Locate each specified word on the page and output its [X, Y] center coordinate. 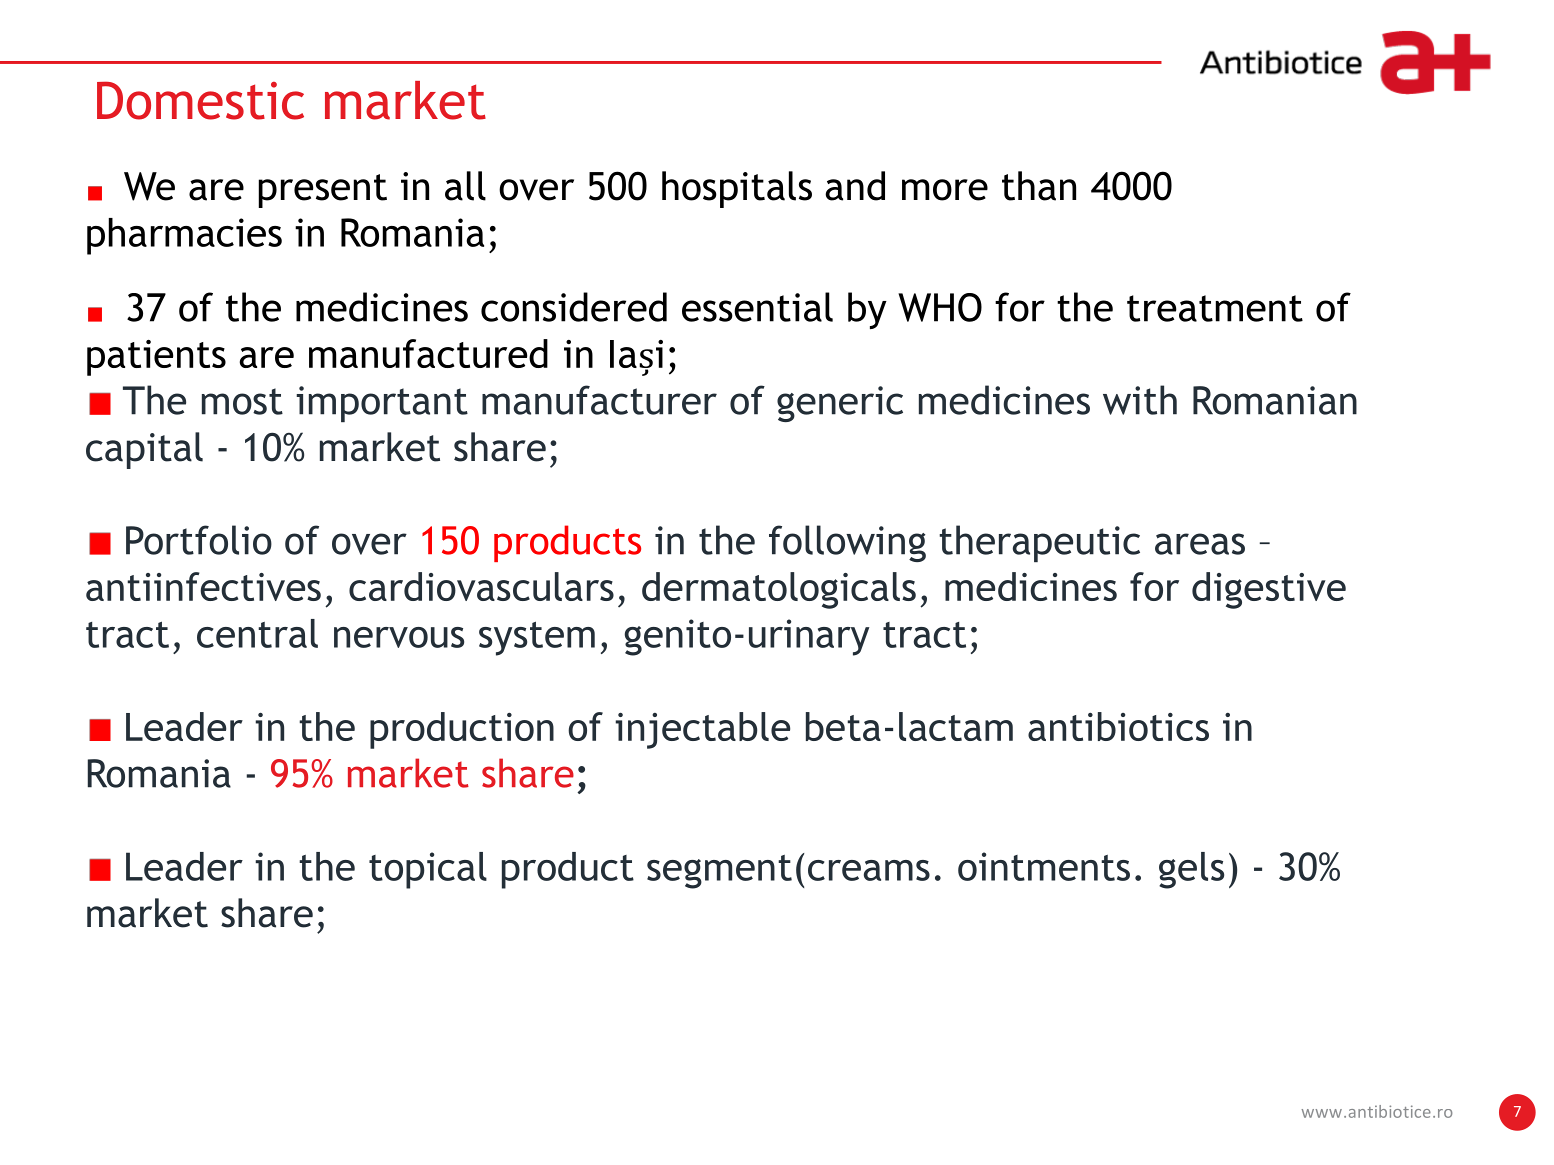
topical [428, 870]
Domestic [200, 100]
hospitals [737, 189]
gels [1191, 870]
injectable [702, 730]
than [1039, 186]
